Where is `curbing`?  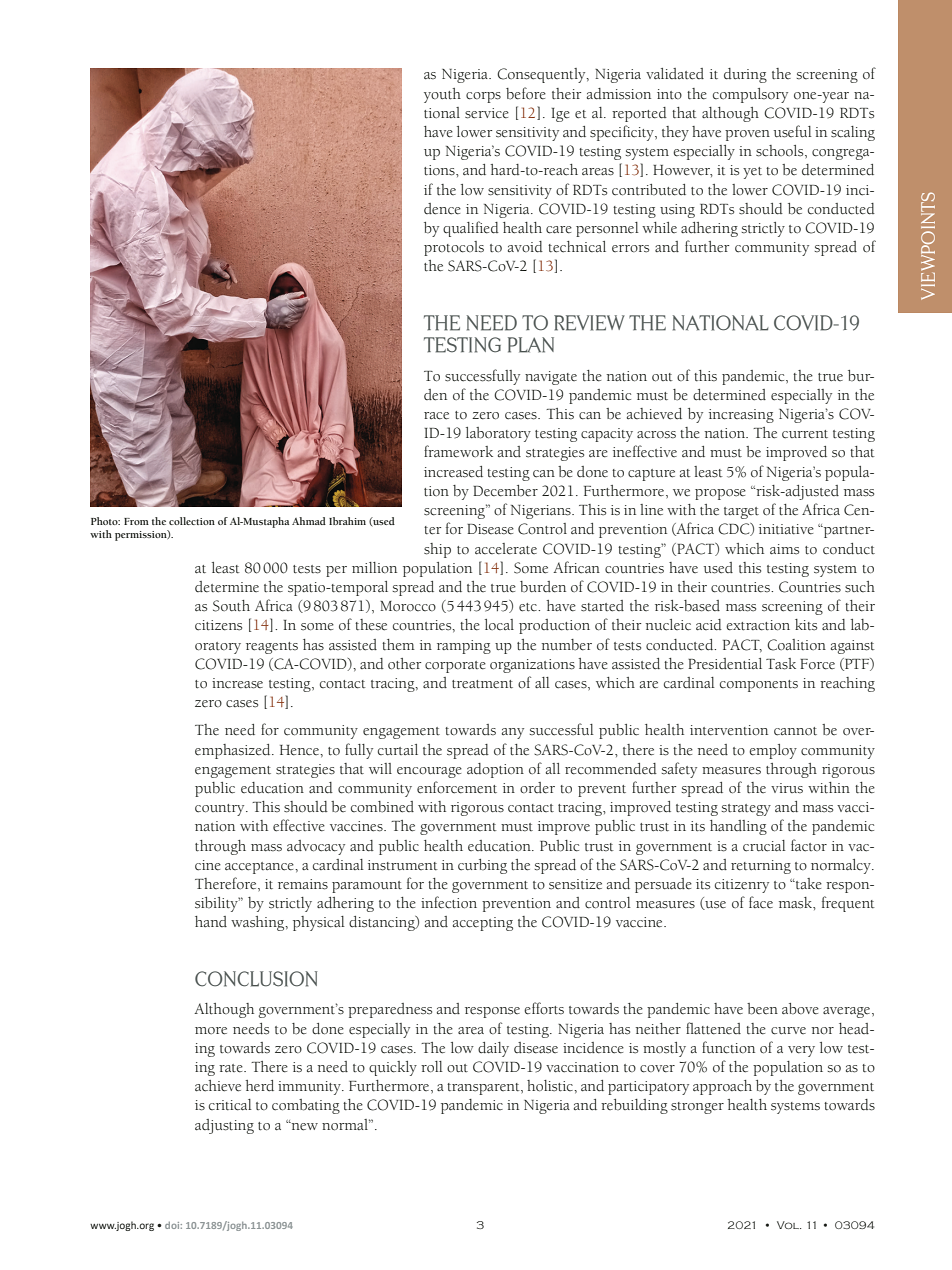 curbing is located at coordinates (482, 866).
